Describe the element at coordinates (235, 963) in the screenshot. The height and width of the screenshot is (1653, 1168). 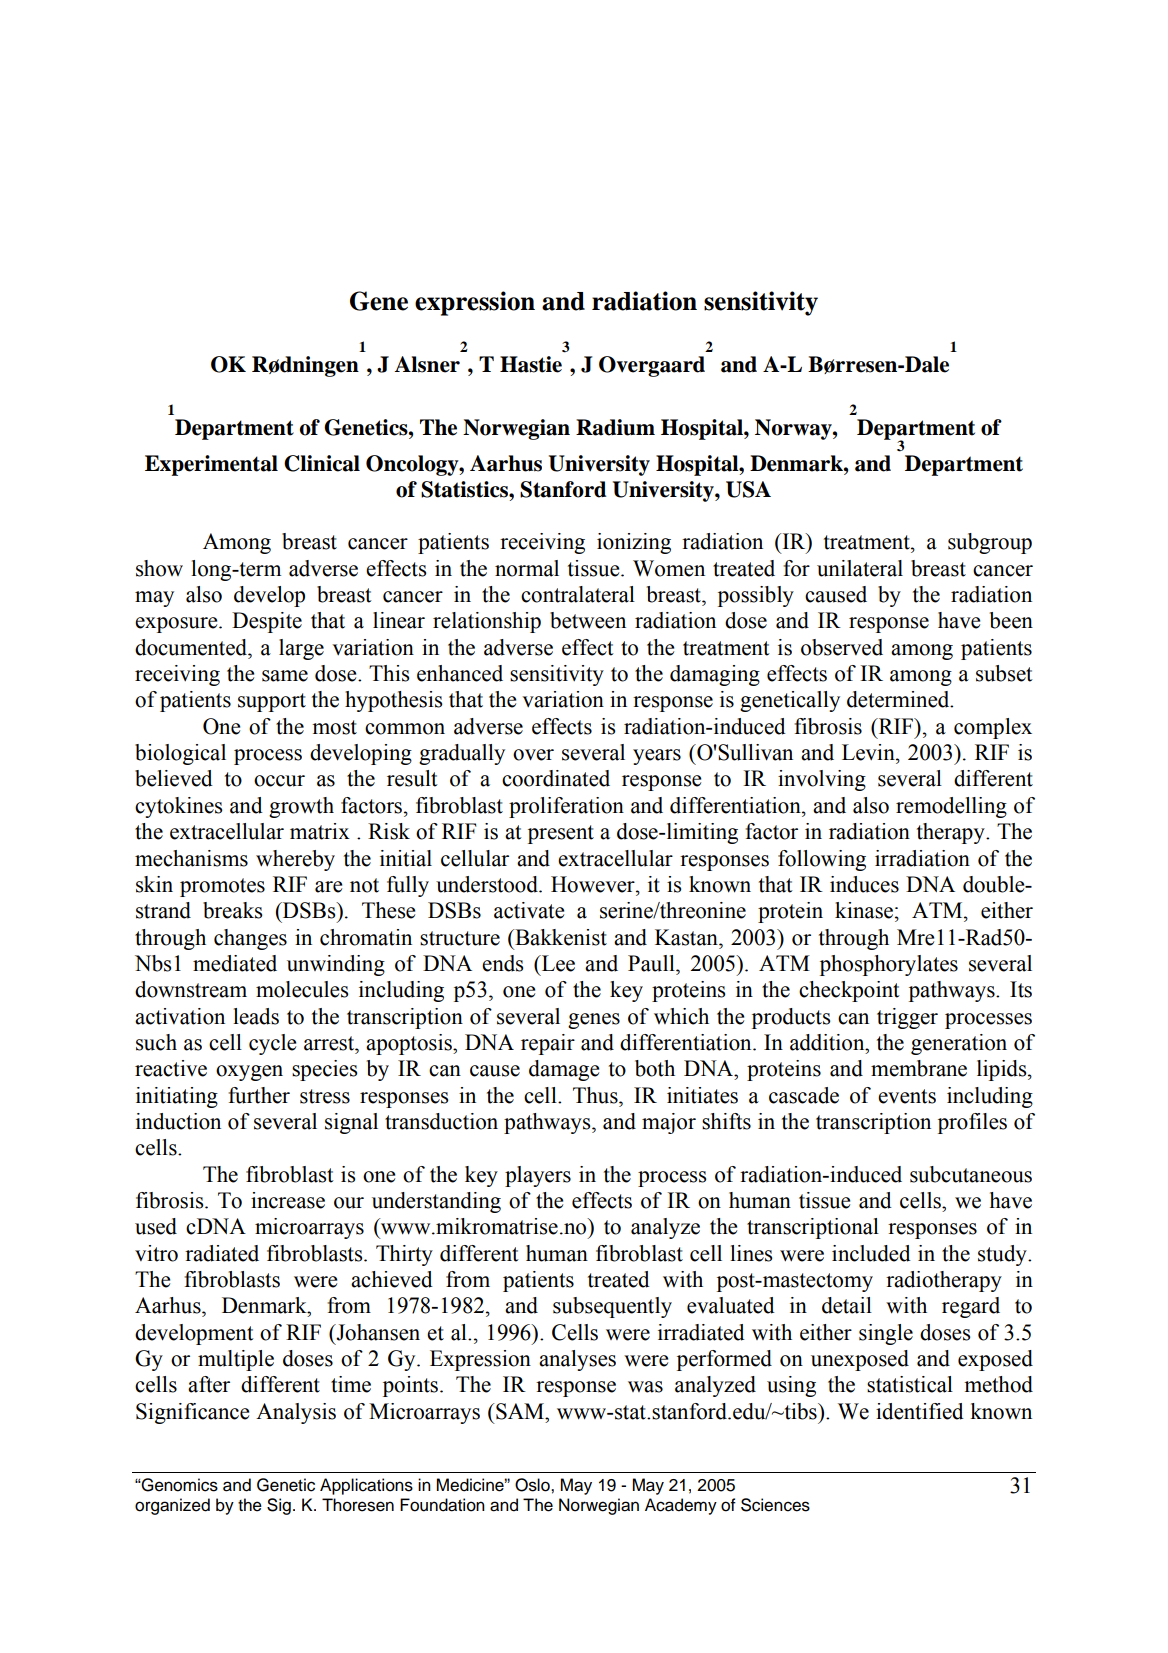
I see `mediated` at that location.
